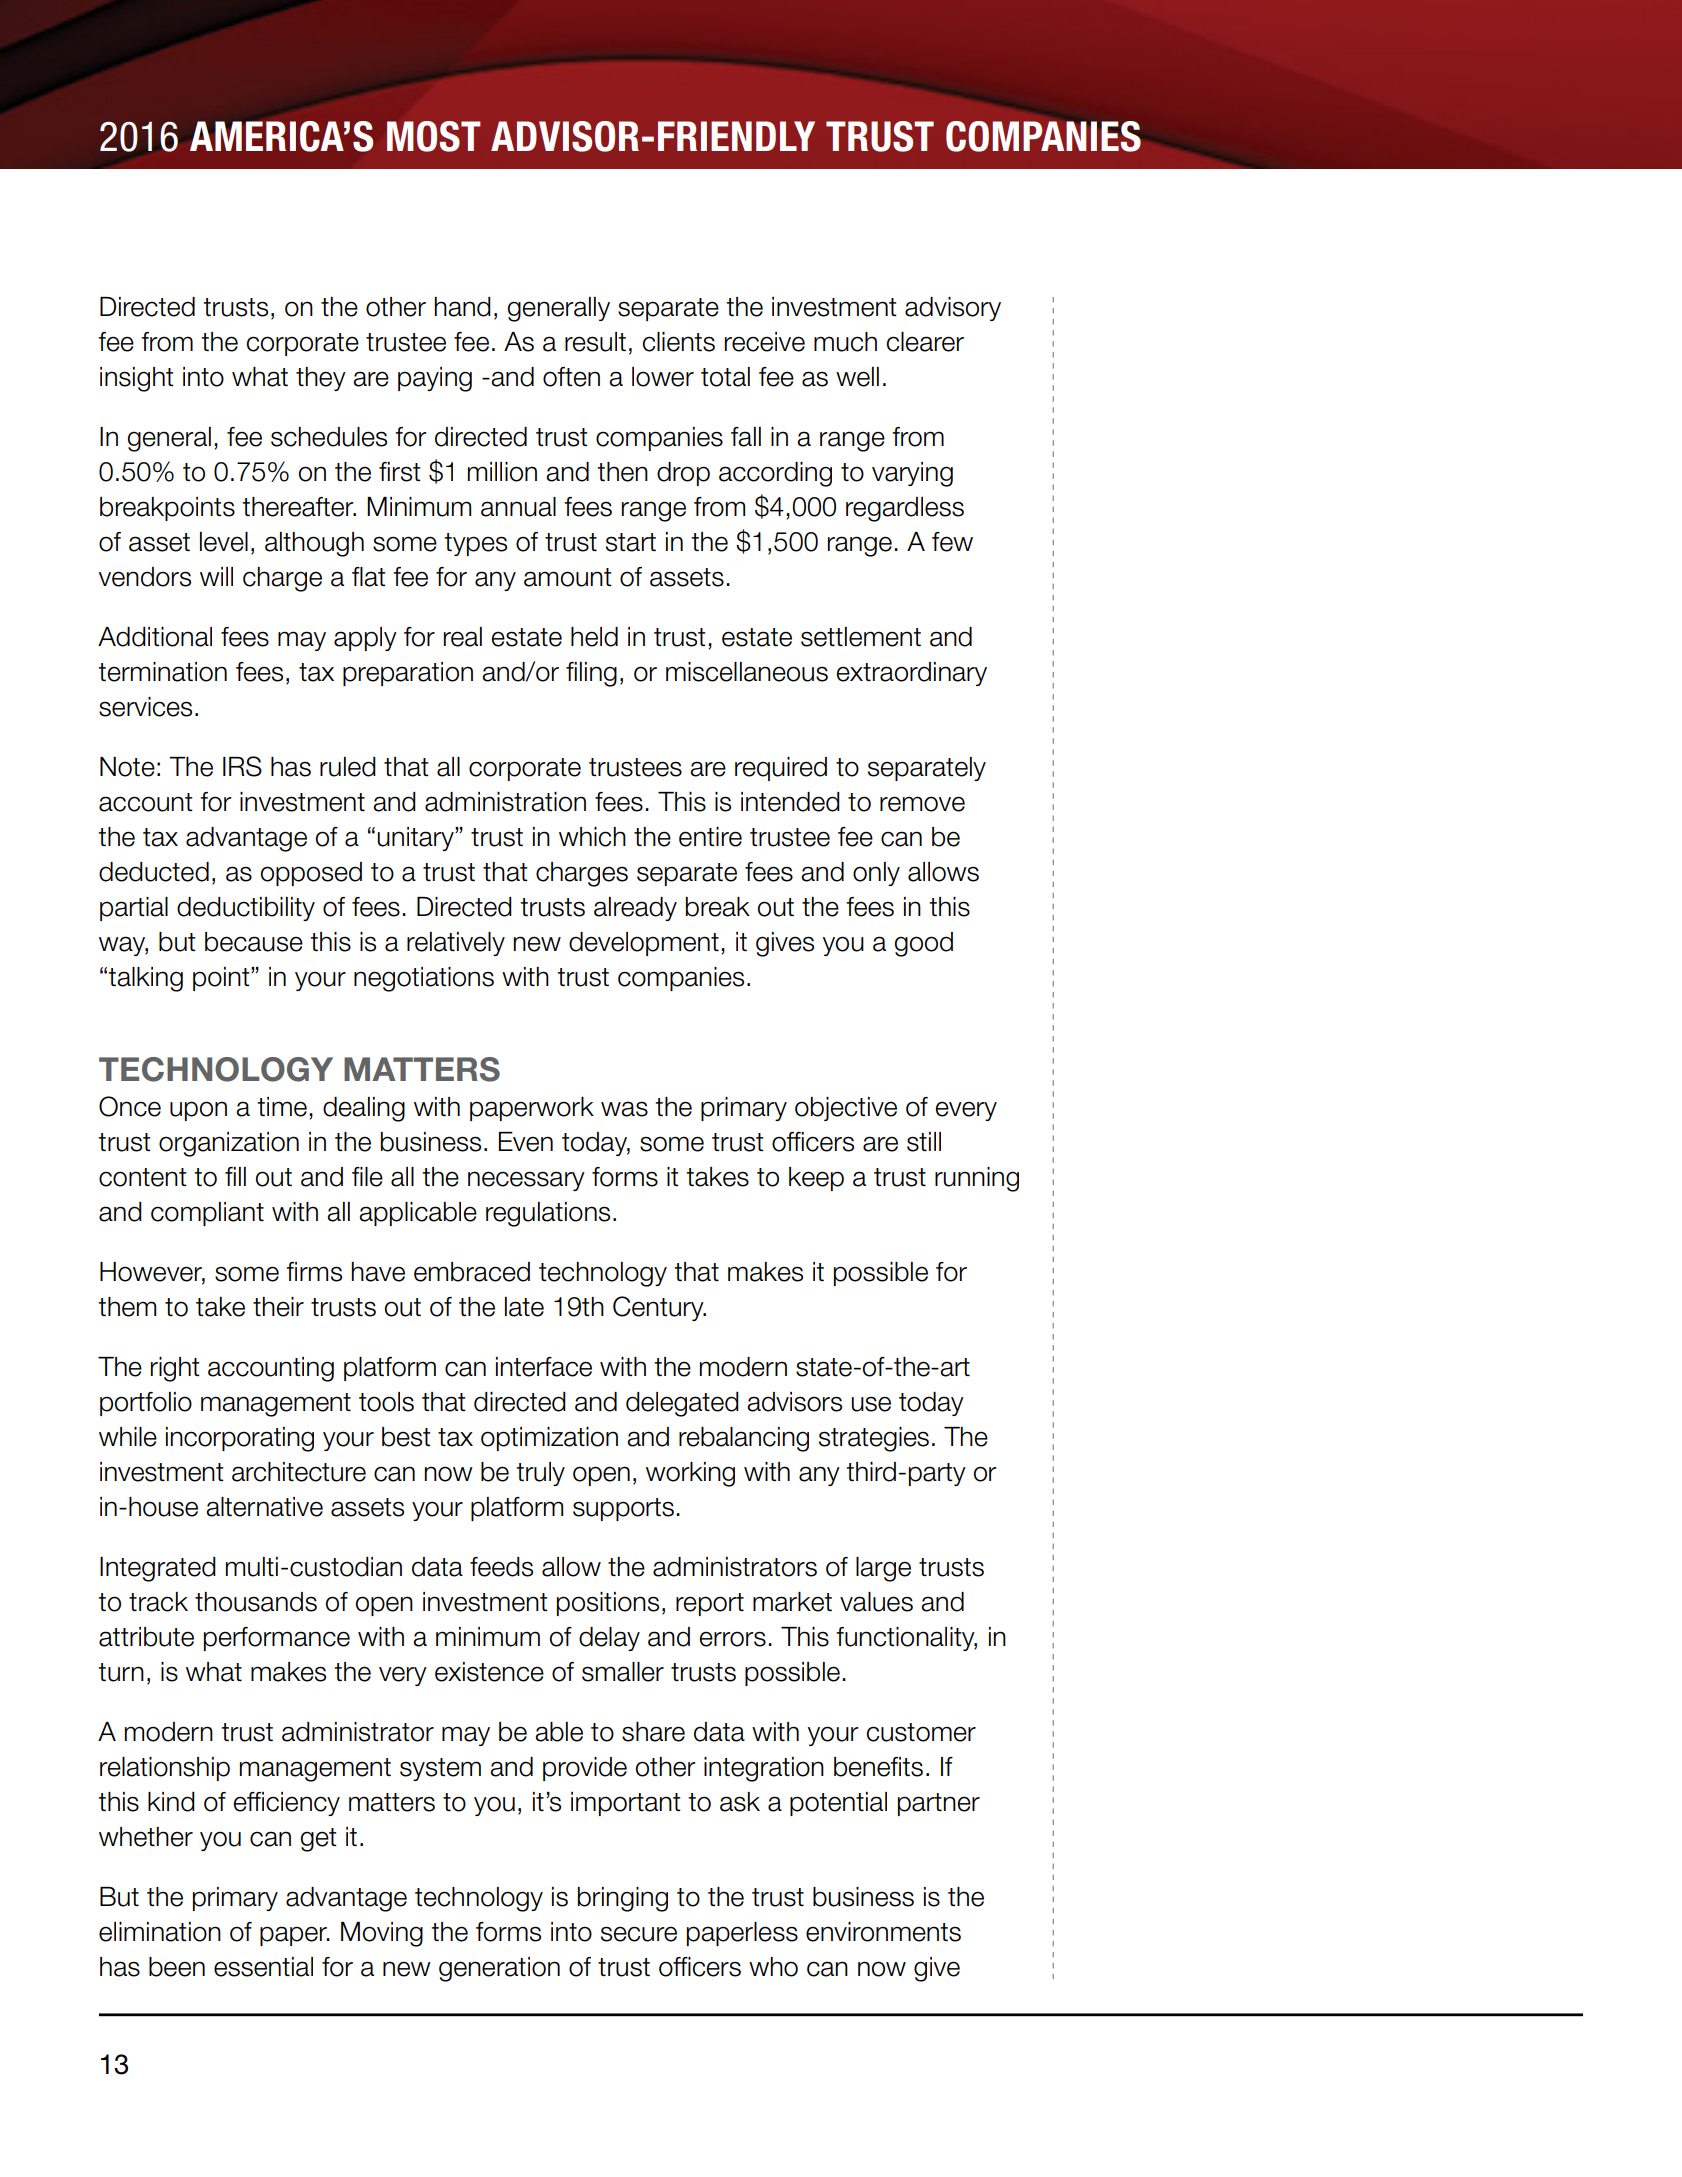 The width and height of the screenshot is (1682, 2177). Describe the element at coordinates (816, 1179) in the screenshot. I see `keep` at that location.
